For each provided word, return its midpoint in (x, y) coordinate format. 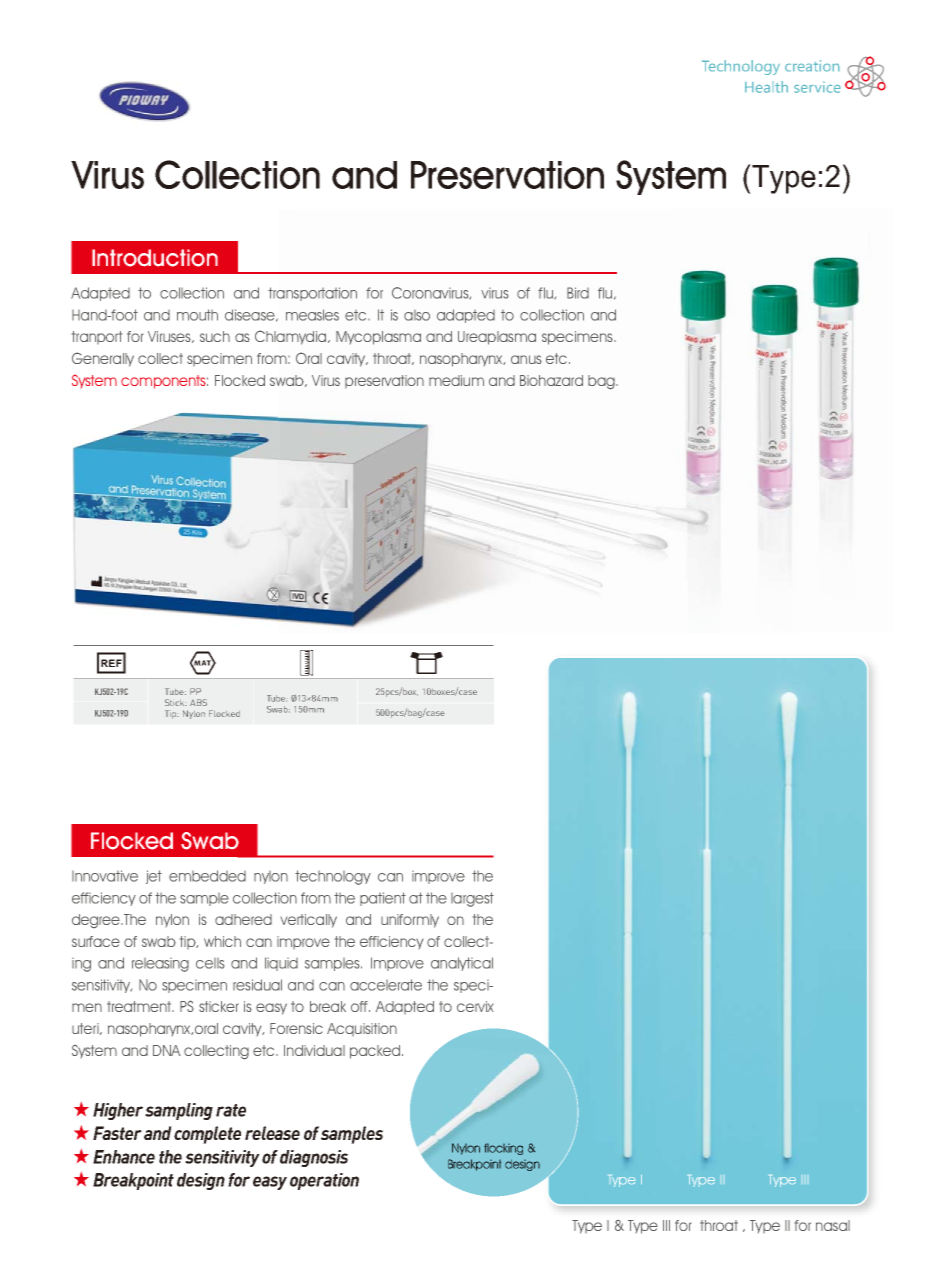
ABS (198, 702)
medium (456, 380)
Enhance (124, 1157)
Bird (578, 293)
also (417, 315)
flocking (503, 1149)
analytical (462, 964)
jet (154, 877)
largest (472, 899)
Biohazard (551, 380)
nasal (833, 1225)
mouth (197, 315)
